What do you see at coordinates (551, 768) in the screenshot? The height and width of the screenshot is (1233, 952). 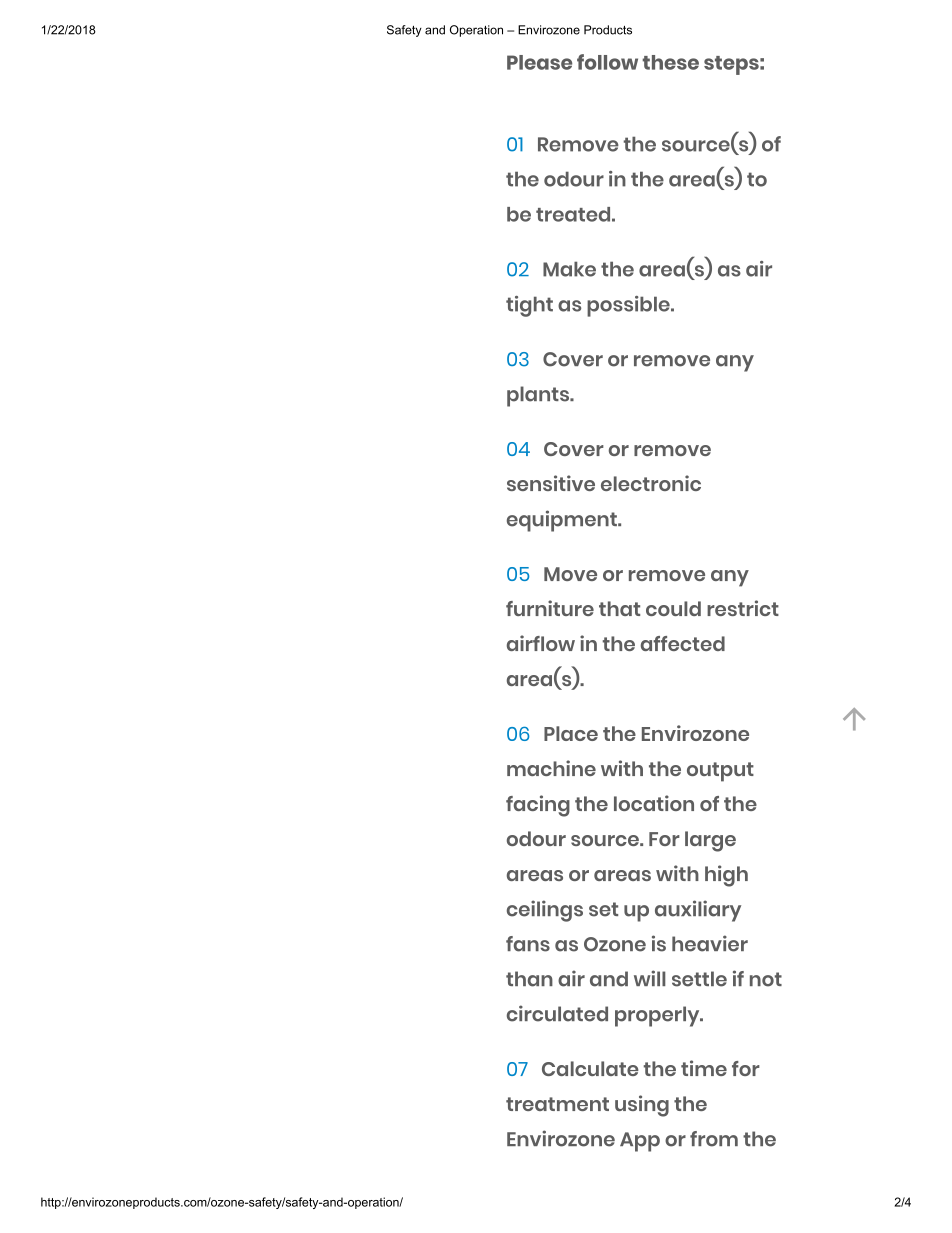 I see `machine` at bounding box center [551, 768].
